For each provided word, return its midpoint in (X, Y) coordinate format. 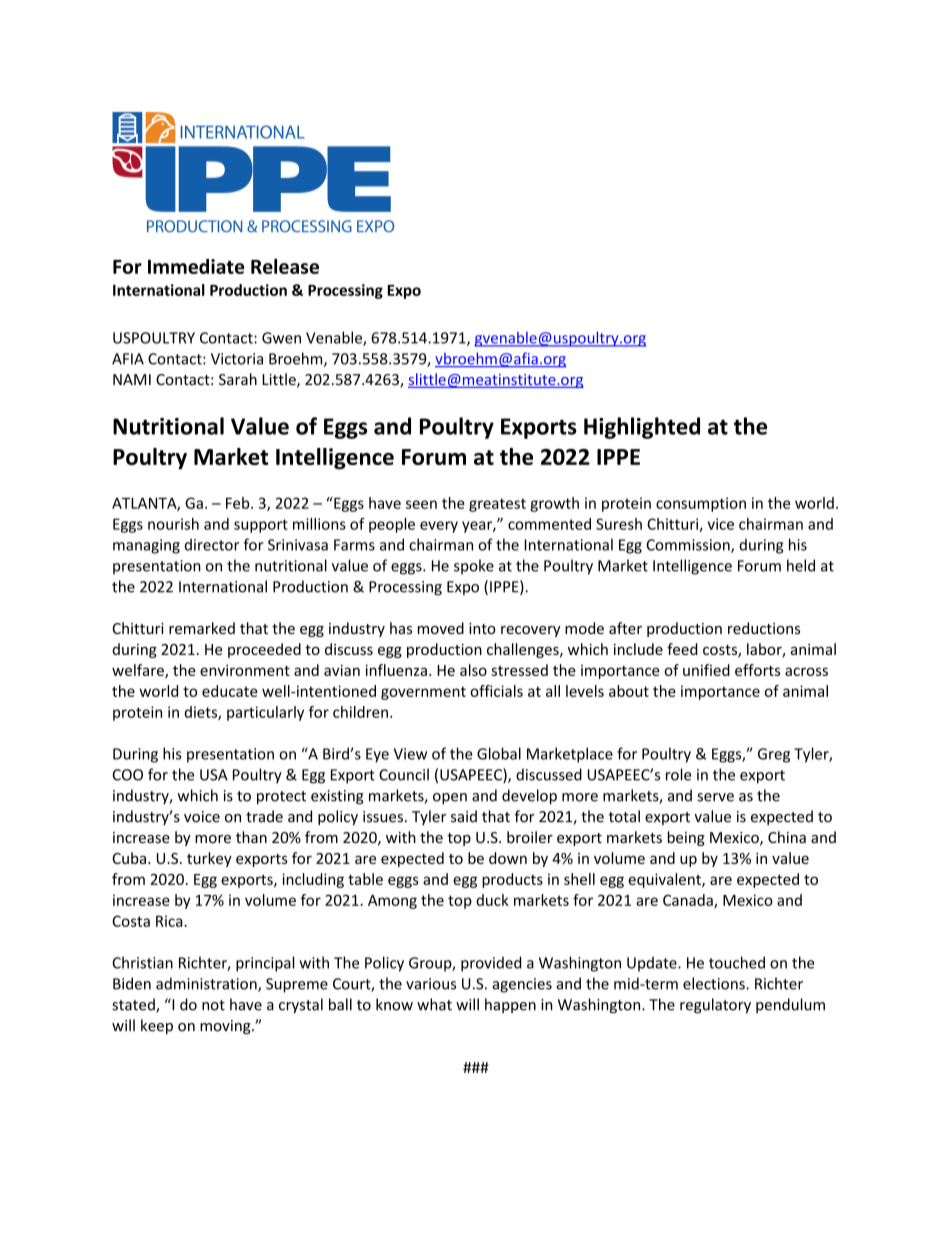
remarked (202, 628)
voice (202, 817)
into (482, 628)
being (686, 838)
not (213, 1005)
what (434, 1004)
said (464, 816)
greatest (497, 505)
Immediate (196, 266)
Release (285, 266)
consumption (701, 504)
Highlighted (642, 428)
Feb (239, 503)
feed (682, 649)
